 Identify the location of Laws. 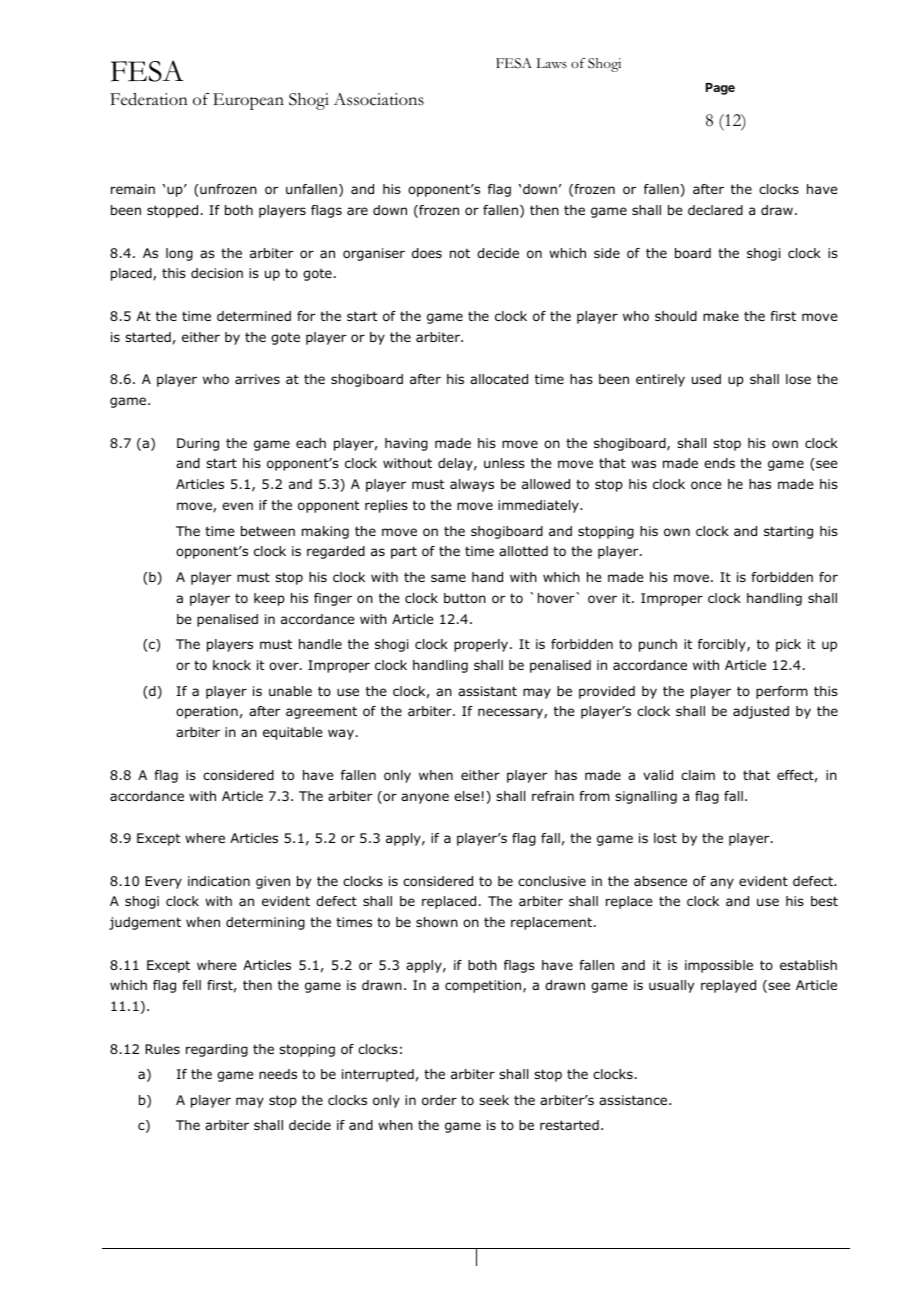
(551, 63).
